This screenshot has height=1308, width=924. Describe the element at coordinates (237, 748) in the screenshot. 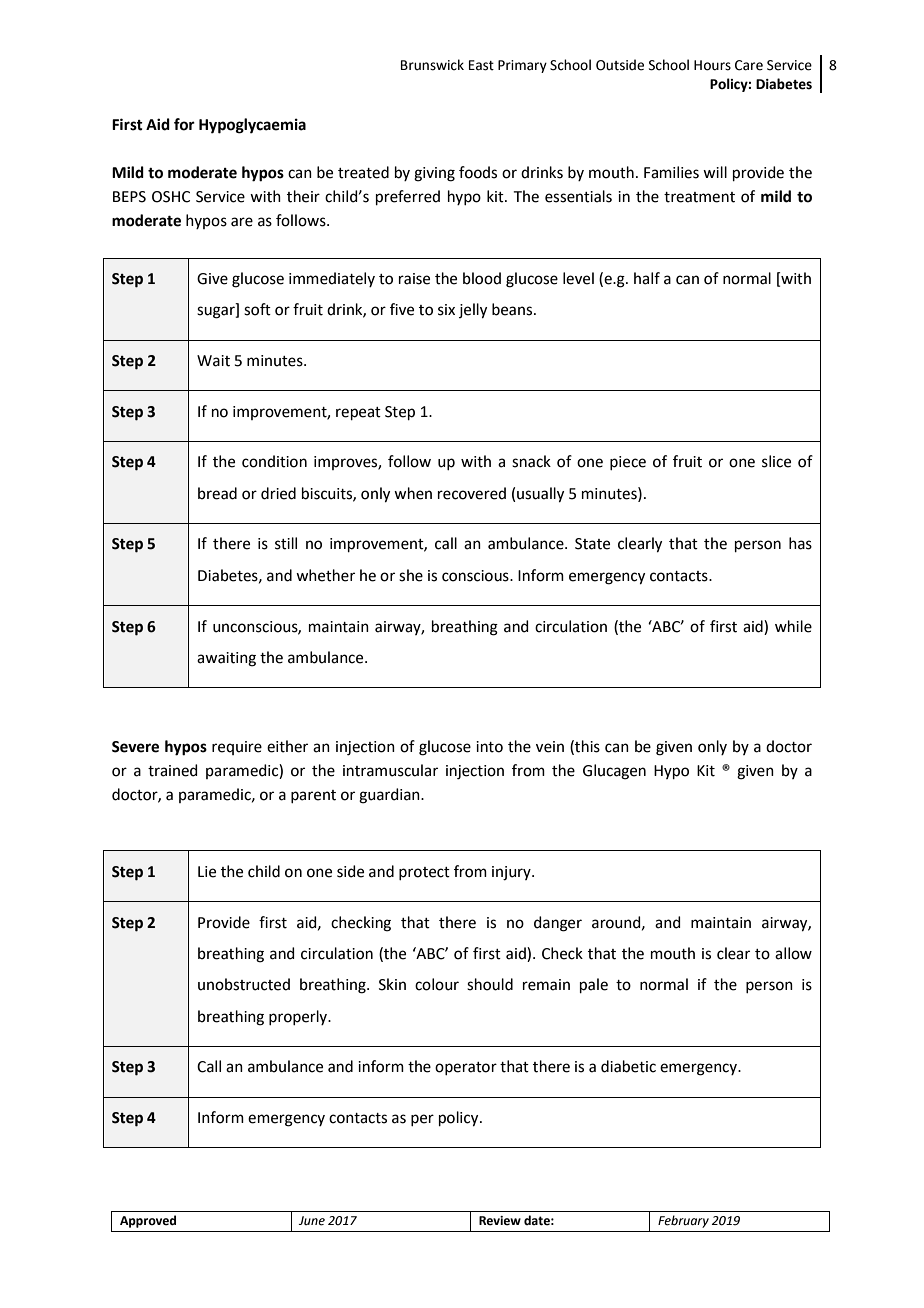

I see `require` at that location.
